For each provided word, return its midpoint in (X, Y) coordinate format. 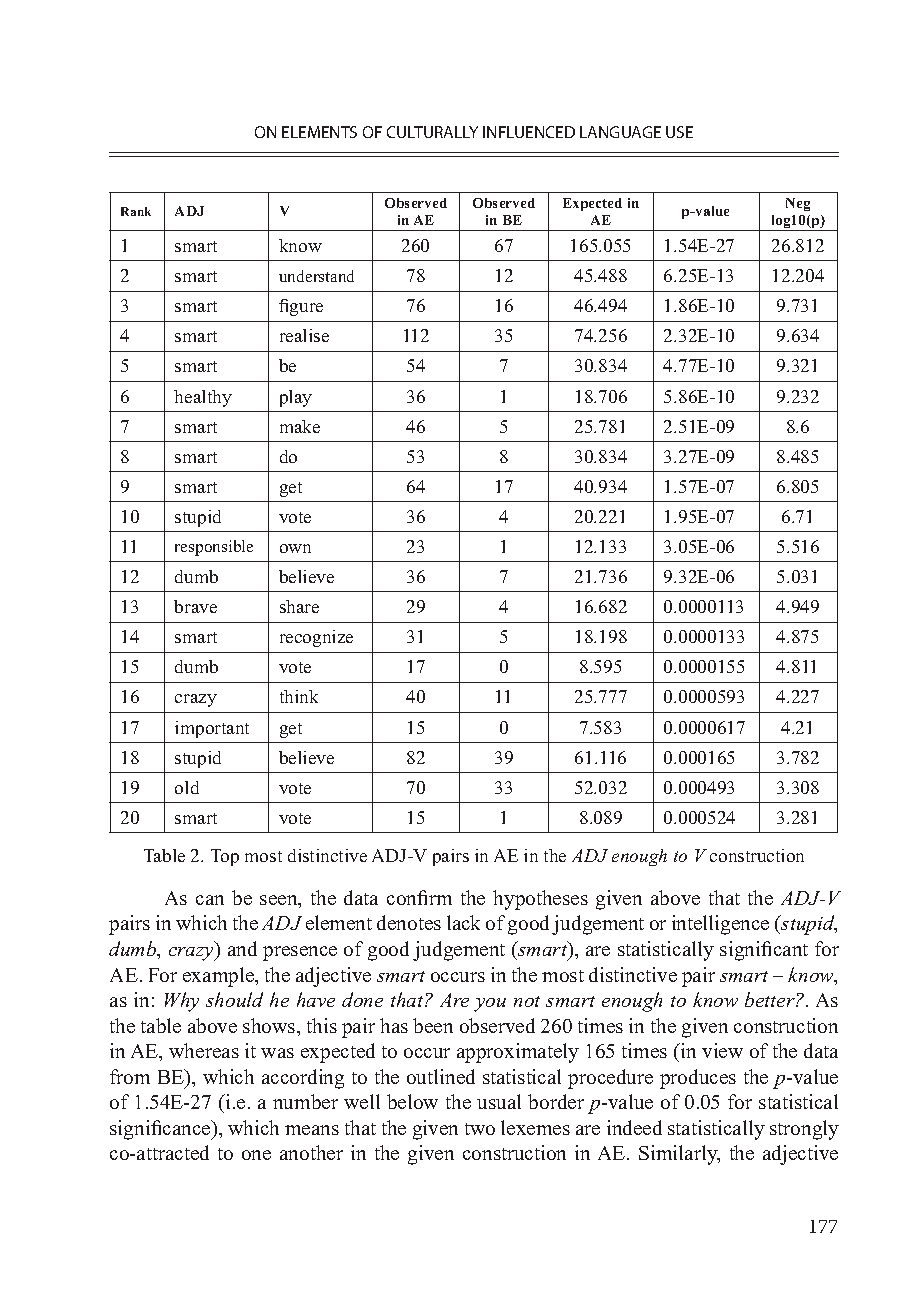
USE (679, 132)
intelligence (720, 925)
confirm (419, 897)
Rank (136, 211)
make (300, 426)
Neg (798, 204)
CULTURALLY (432, 132)
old (187, 787)
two (480, 1129)
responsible (214, 548)
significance (161, 1130)
